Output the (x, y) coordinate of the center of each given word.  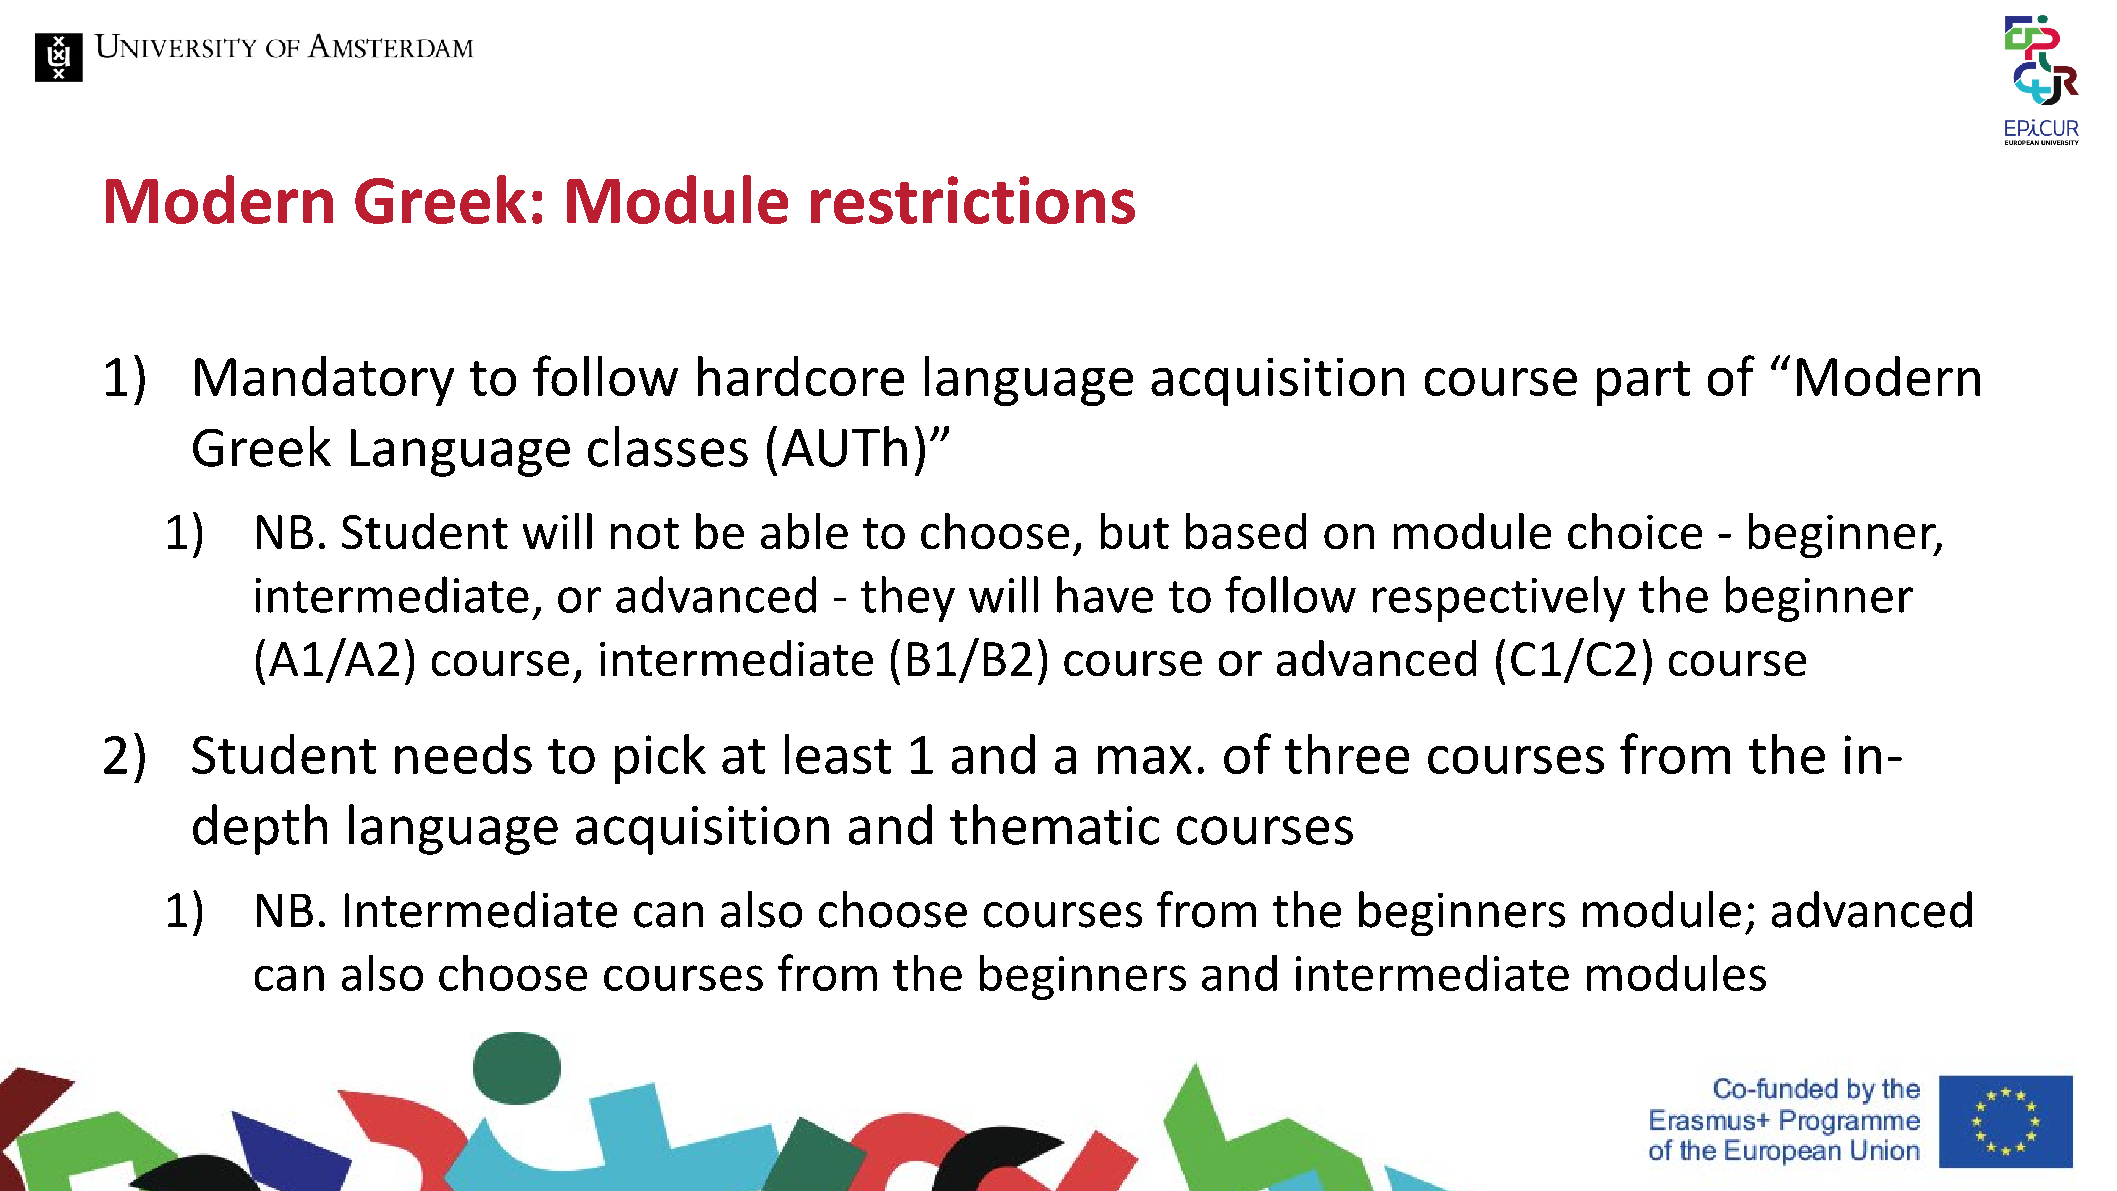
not (645, 533)
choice (1635, 531)
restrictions (973, 200)
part (1643, 383)
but (1135, 531)
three (1347, 754)
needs (463, 754)
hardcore (801, 376)
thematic (1054, 824)
